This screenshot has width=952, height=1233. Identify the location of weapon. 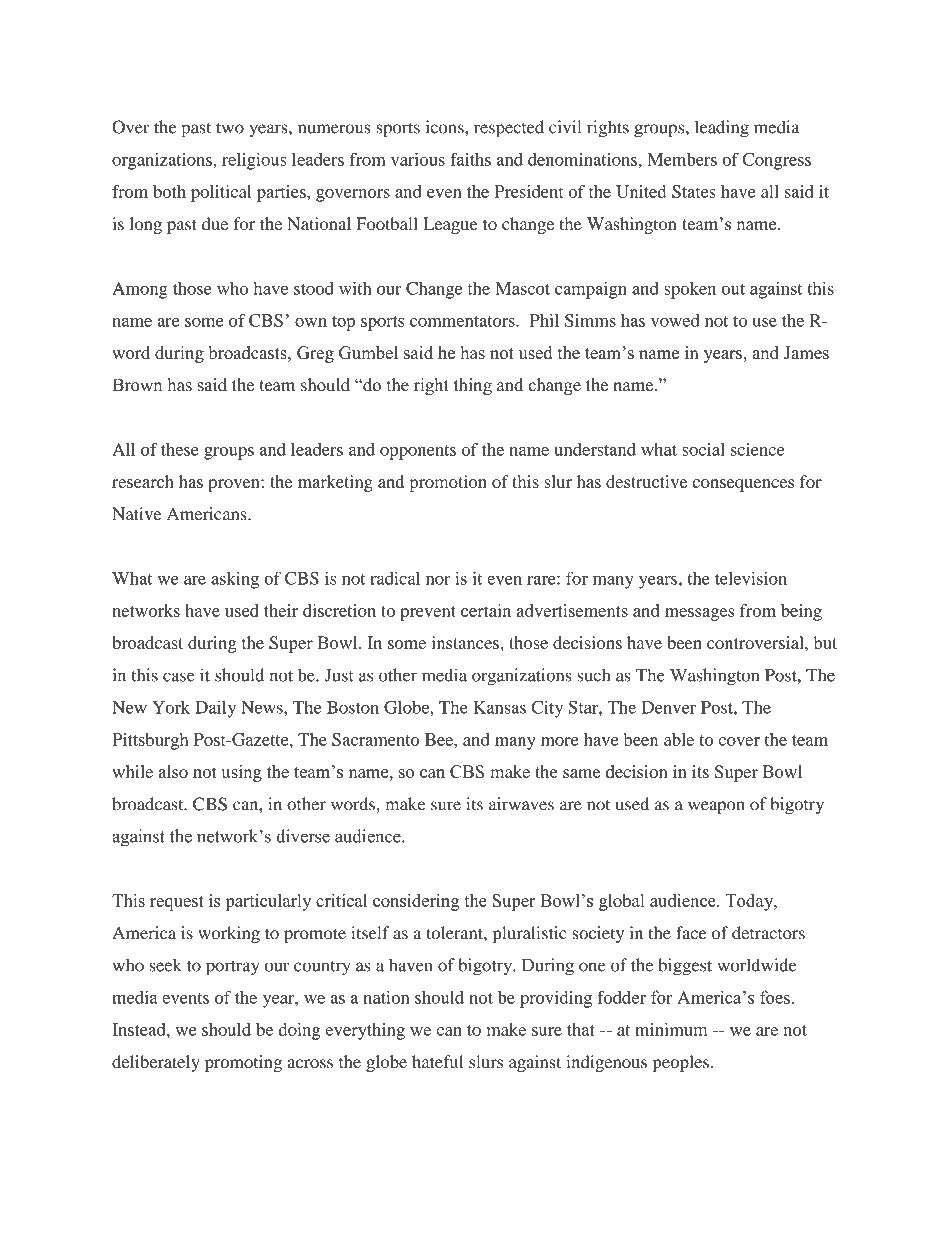
(716, 808).
